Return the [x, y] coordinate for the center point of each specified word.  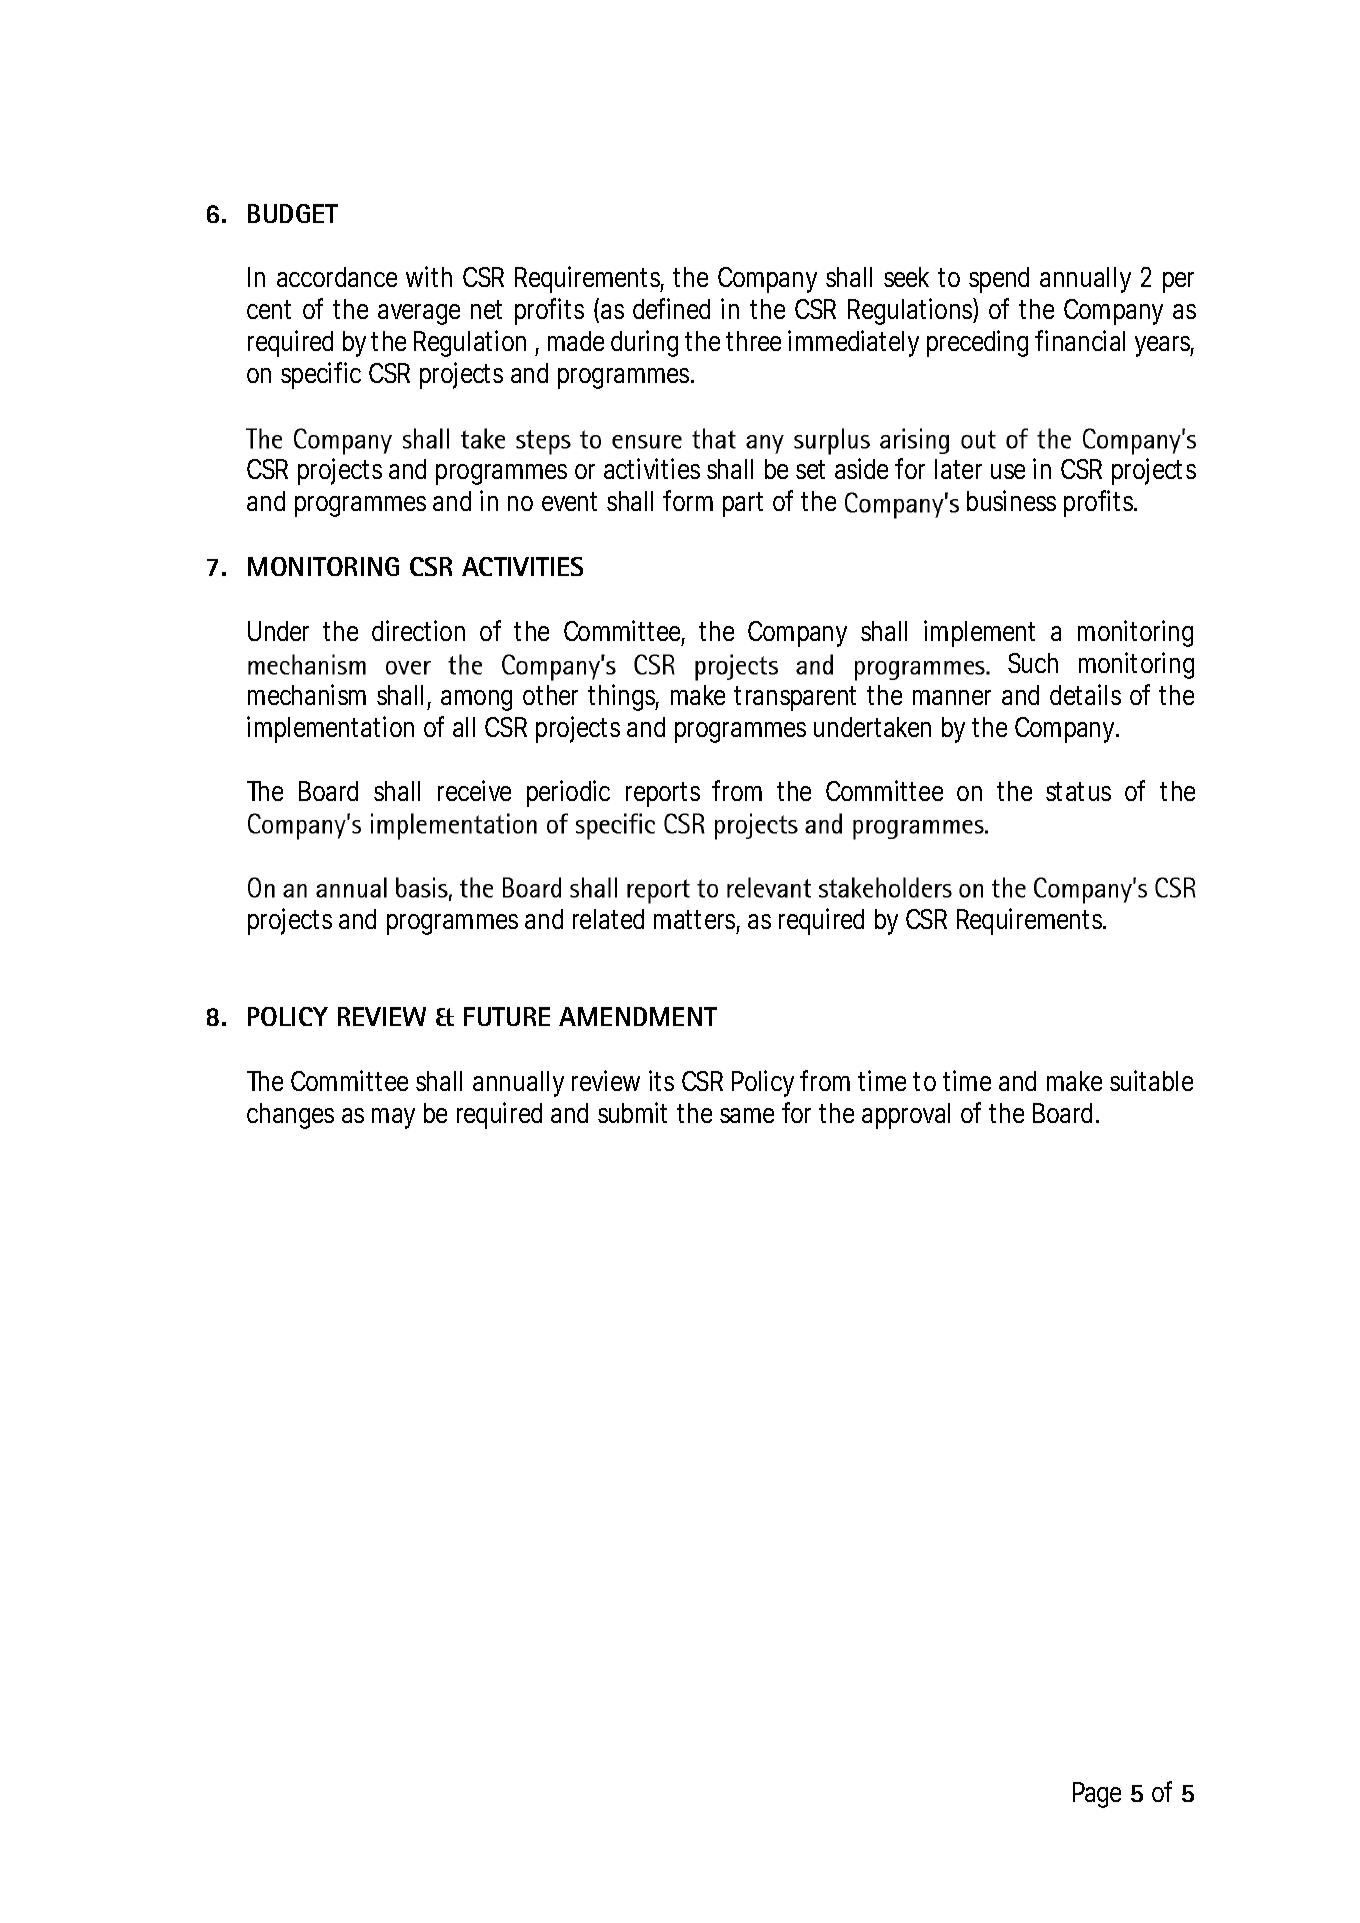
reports [663, 794]
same [747, 1115]
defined [671, 308]
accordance [337, 277]
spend [999, 280]
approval [906, 1116]
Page [1097, 1795]
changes [290, 1116]
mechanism [307, 694]
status [1078, 791]
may [393, 1118]
